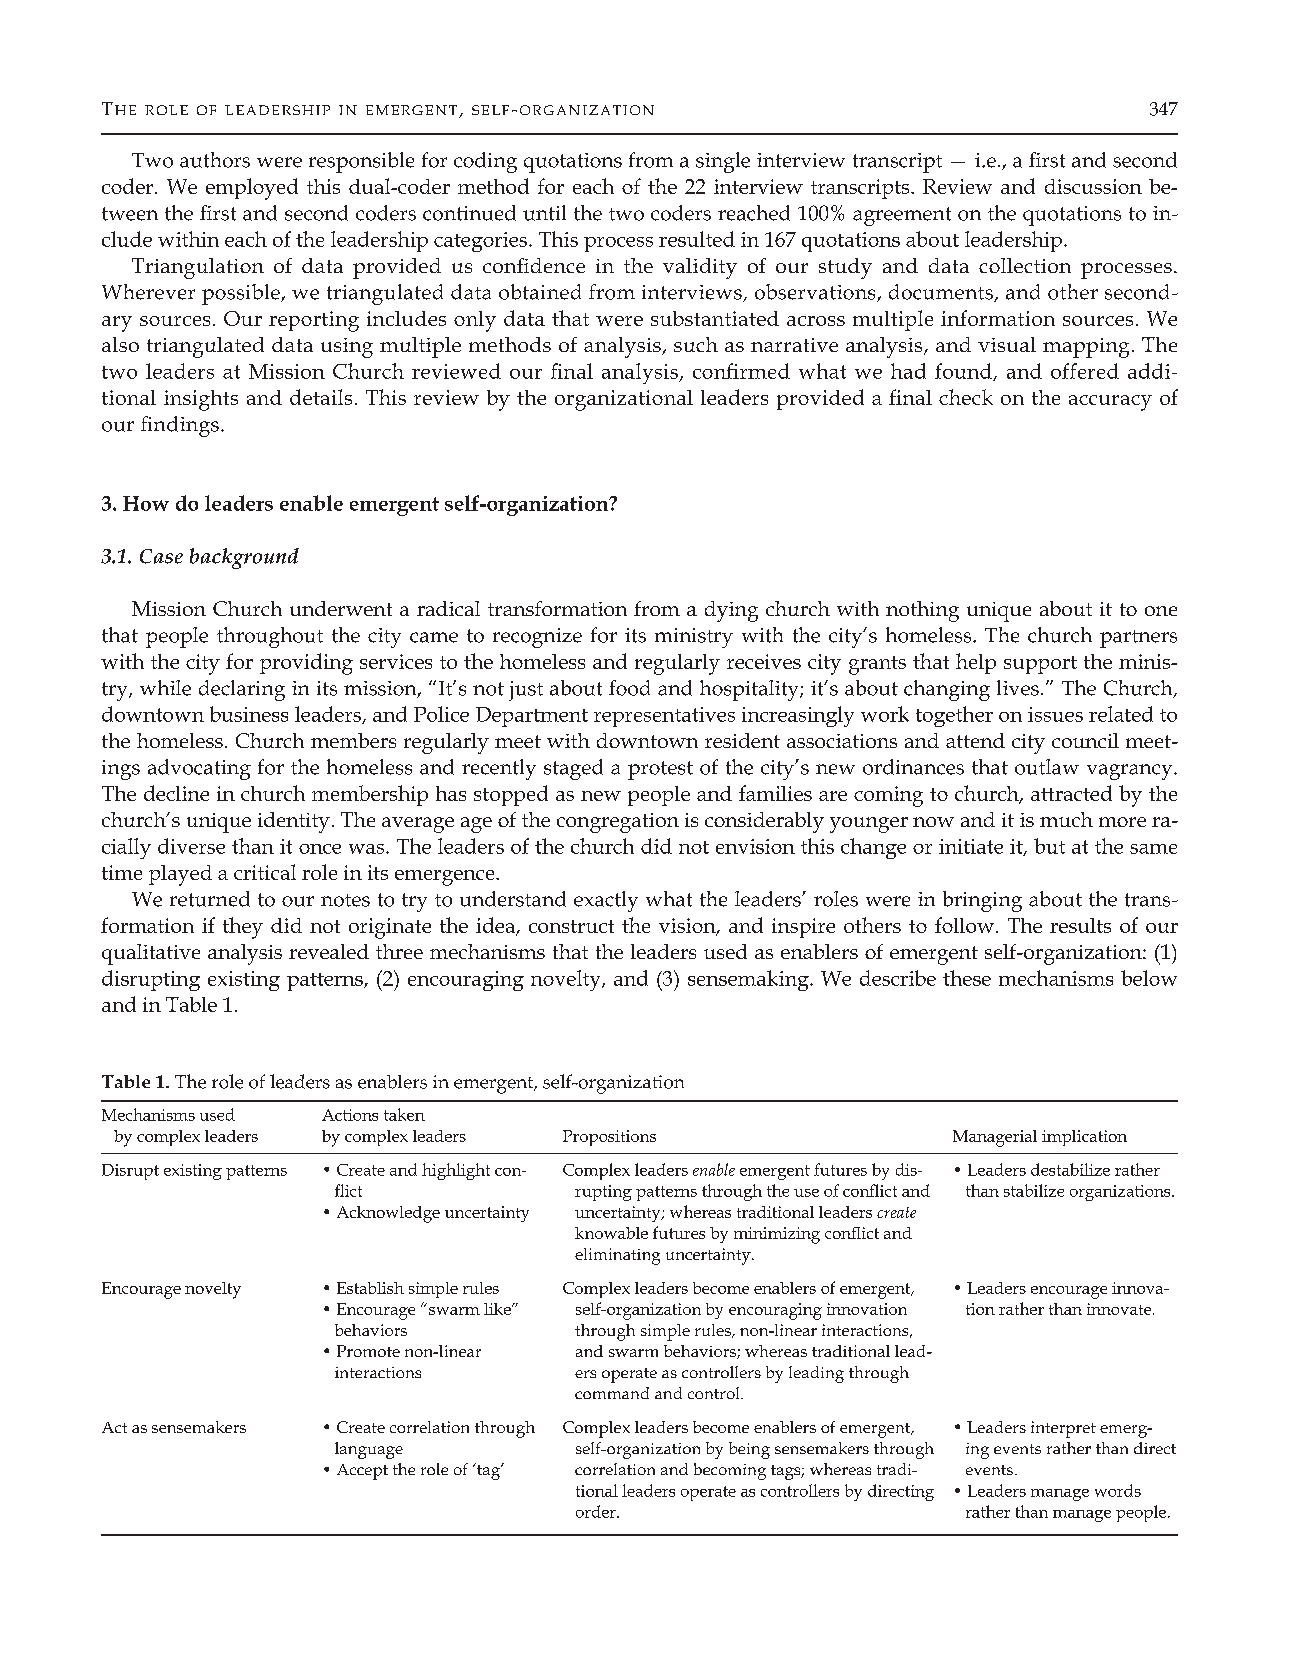 The width and height of the image is (1292, 1672). I want to click on resulted, so click(697, 239).
